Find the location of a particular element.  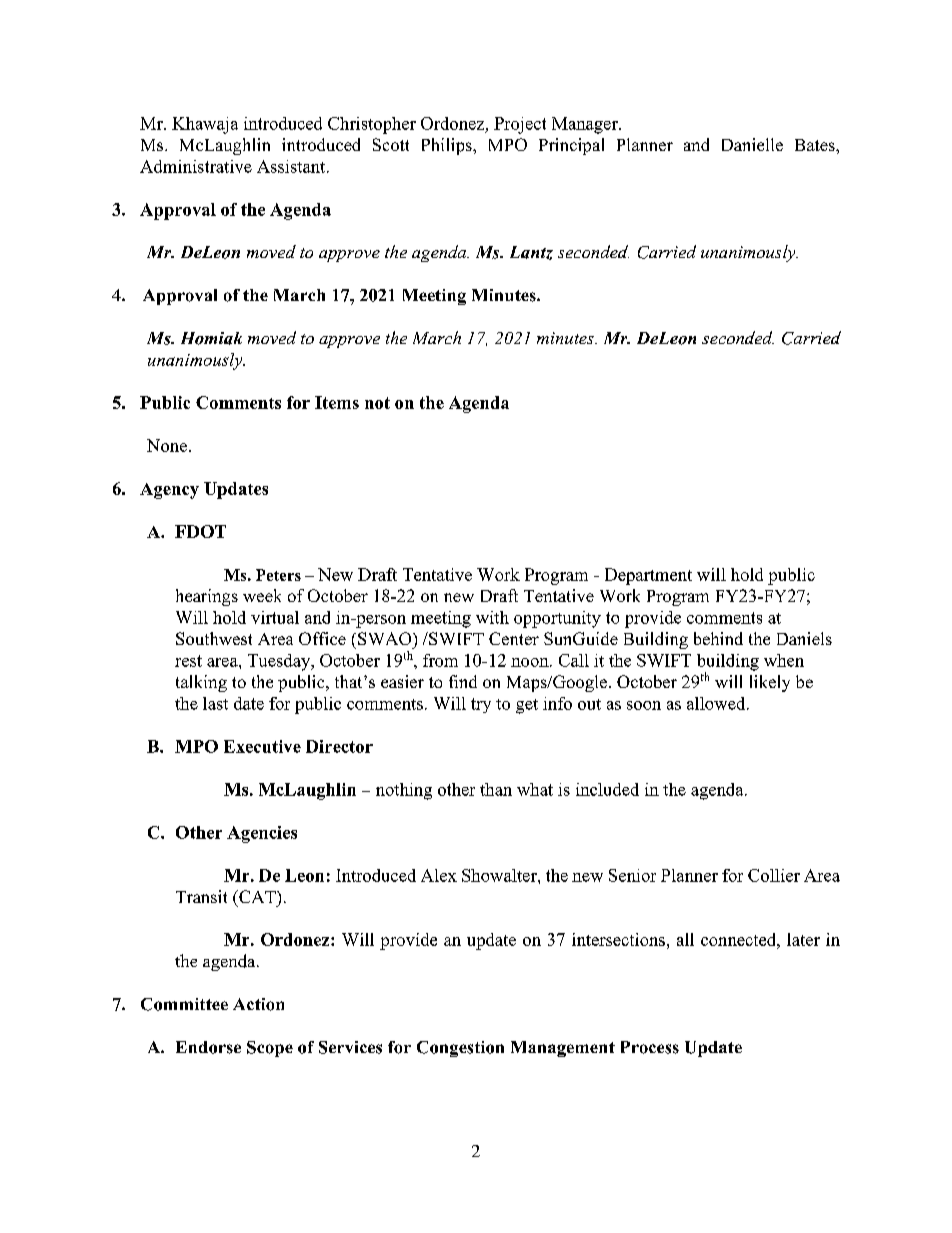

Action is located at coordinates (258, 1004).
